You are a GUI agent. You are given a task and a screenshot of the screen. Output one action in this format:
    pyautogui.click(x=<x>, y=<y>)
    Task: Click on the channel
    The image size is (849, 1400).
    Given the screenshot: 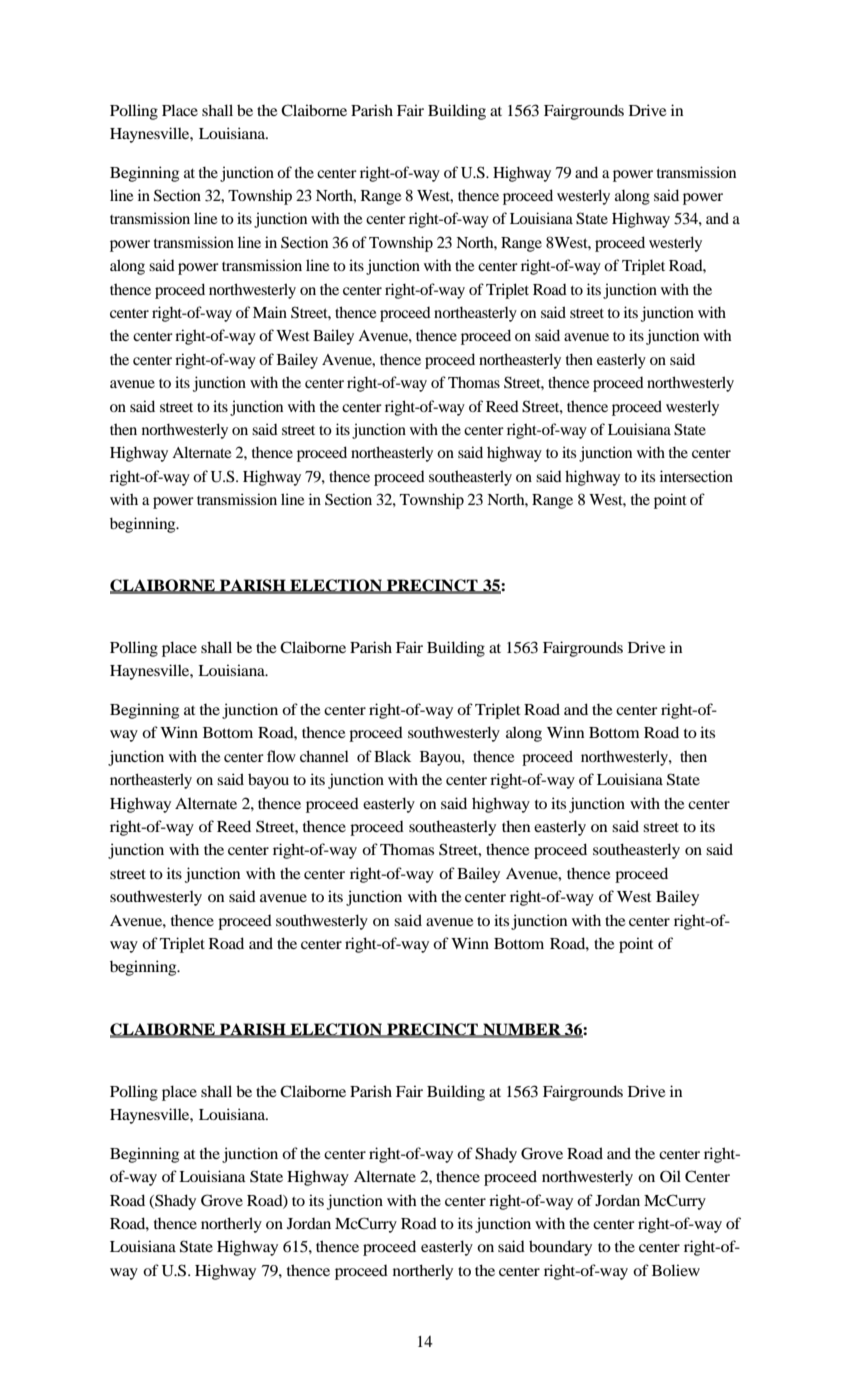 What is the action you would take?
    pyautogui.click(x=324, y=756)
